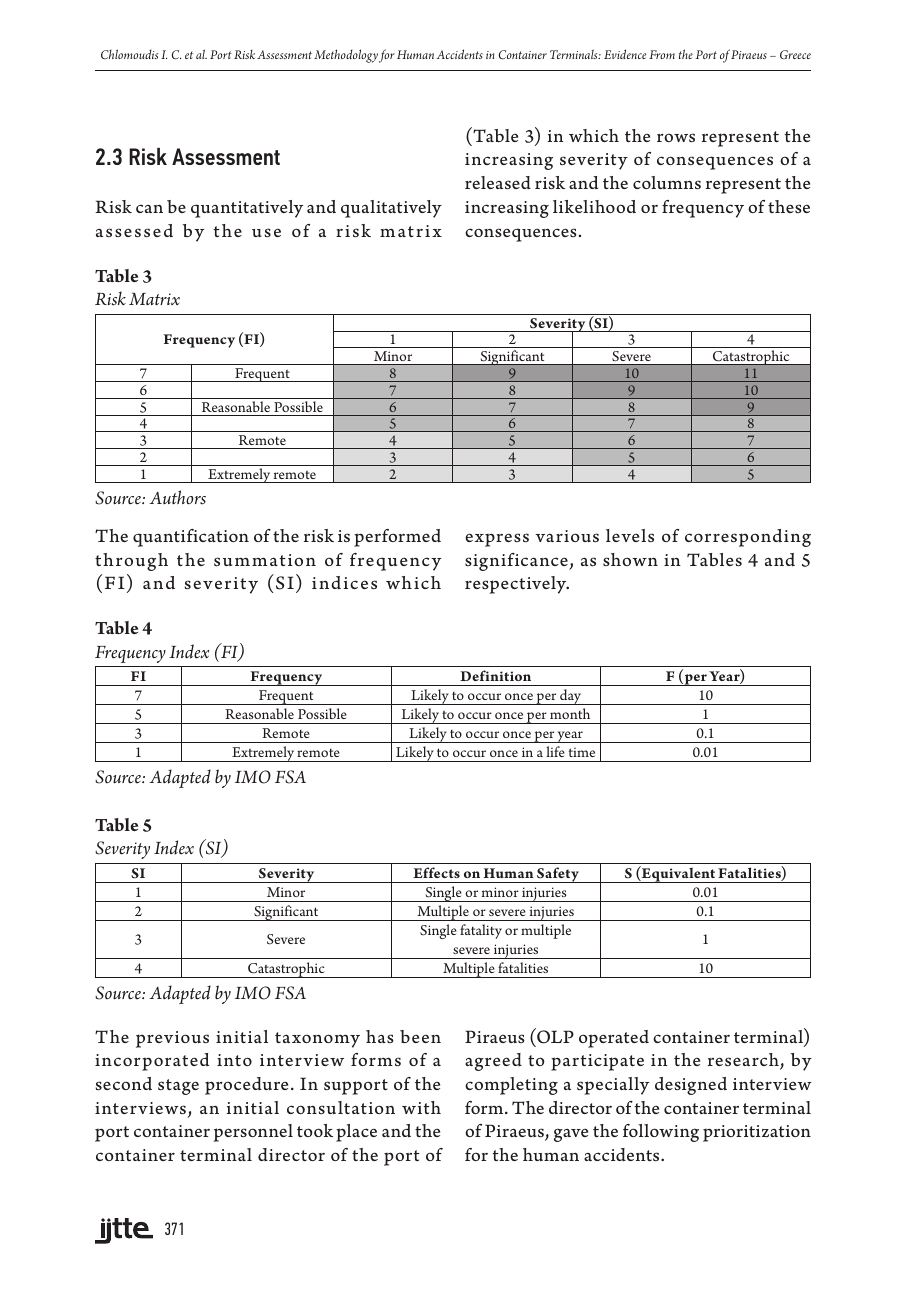 The height and width of the screenshot is (1316, 923). Describe the element at coordinates (517, 585) in the screenshot. I see `respectively` at that location.
